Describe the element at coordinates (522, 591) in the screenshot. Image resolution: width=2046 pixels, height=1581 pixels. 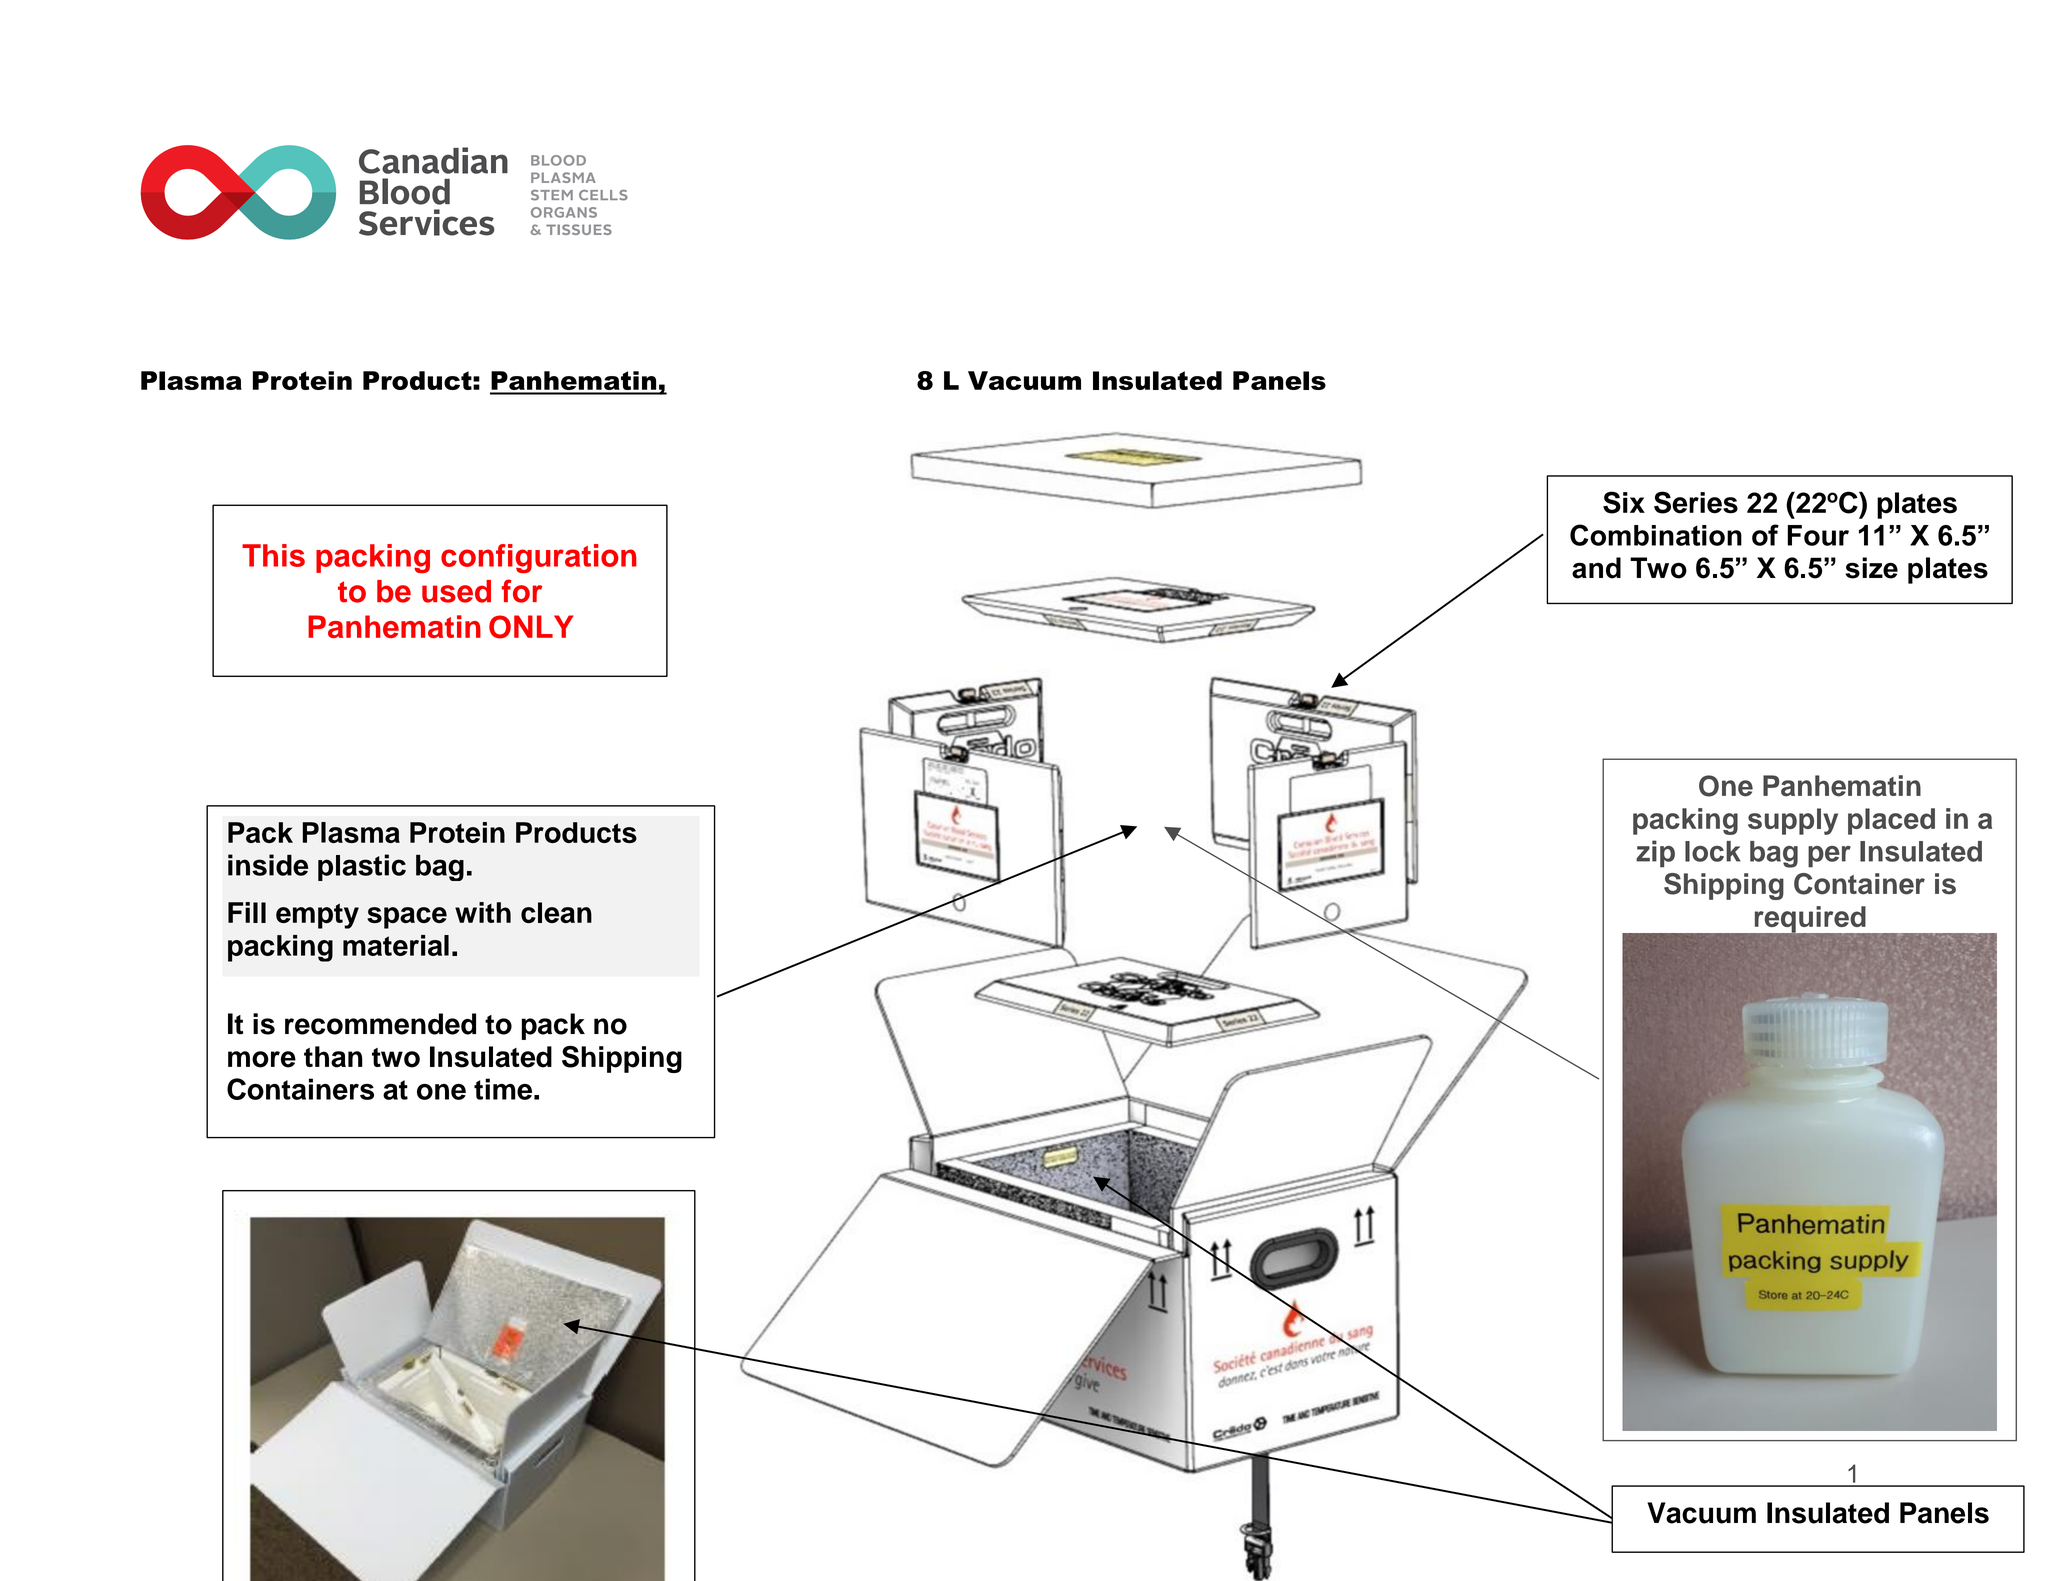
I see `for` at that location.
